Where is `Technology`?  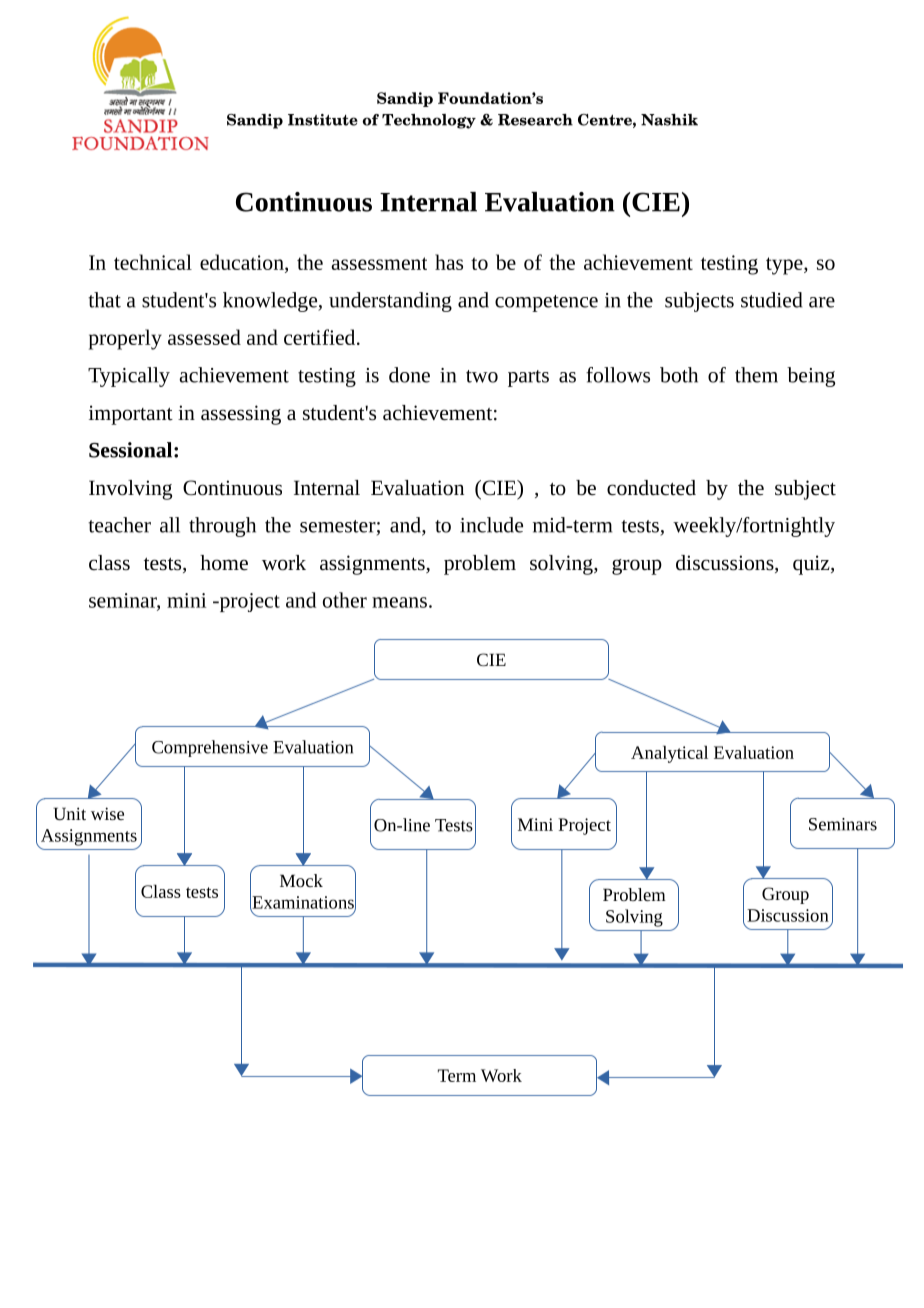
Technology is located at coordinates (429, 121).
